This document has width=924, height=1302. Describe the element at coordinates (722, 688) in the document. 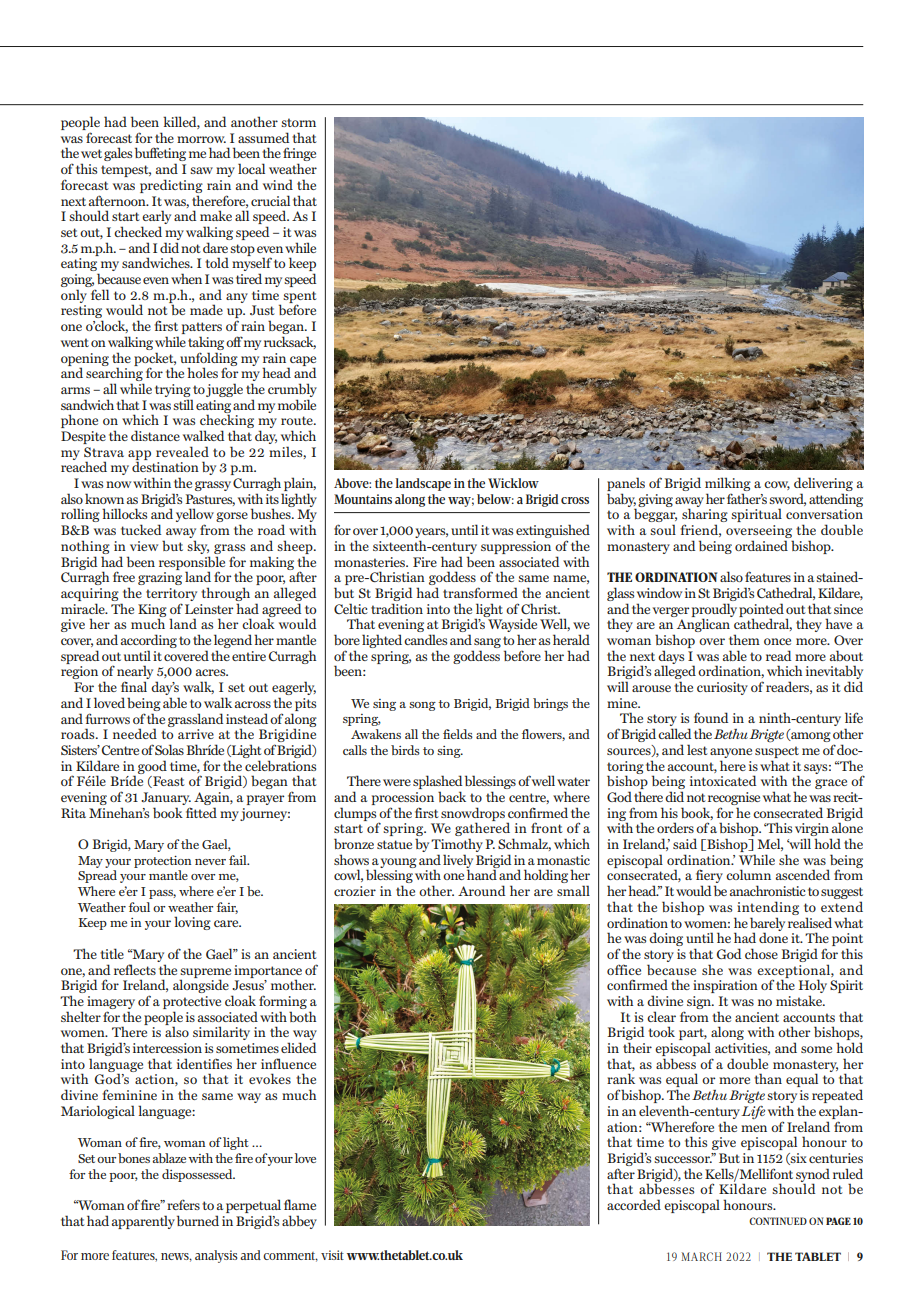

I see `curiosity` at that location.
